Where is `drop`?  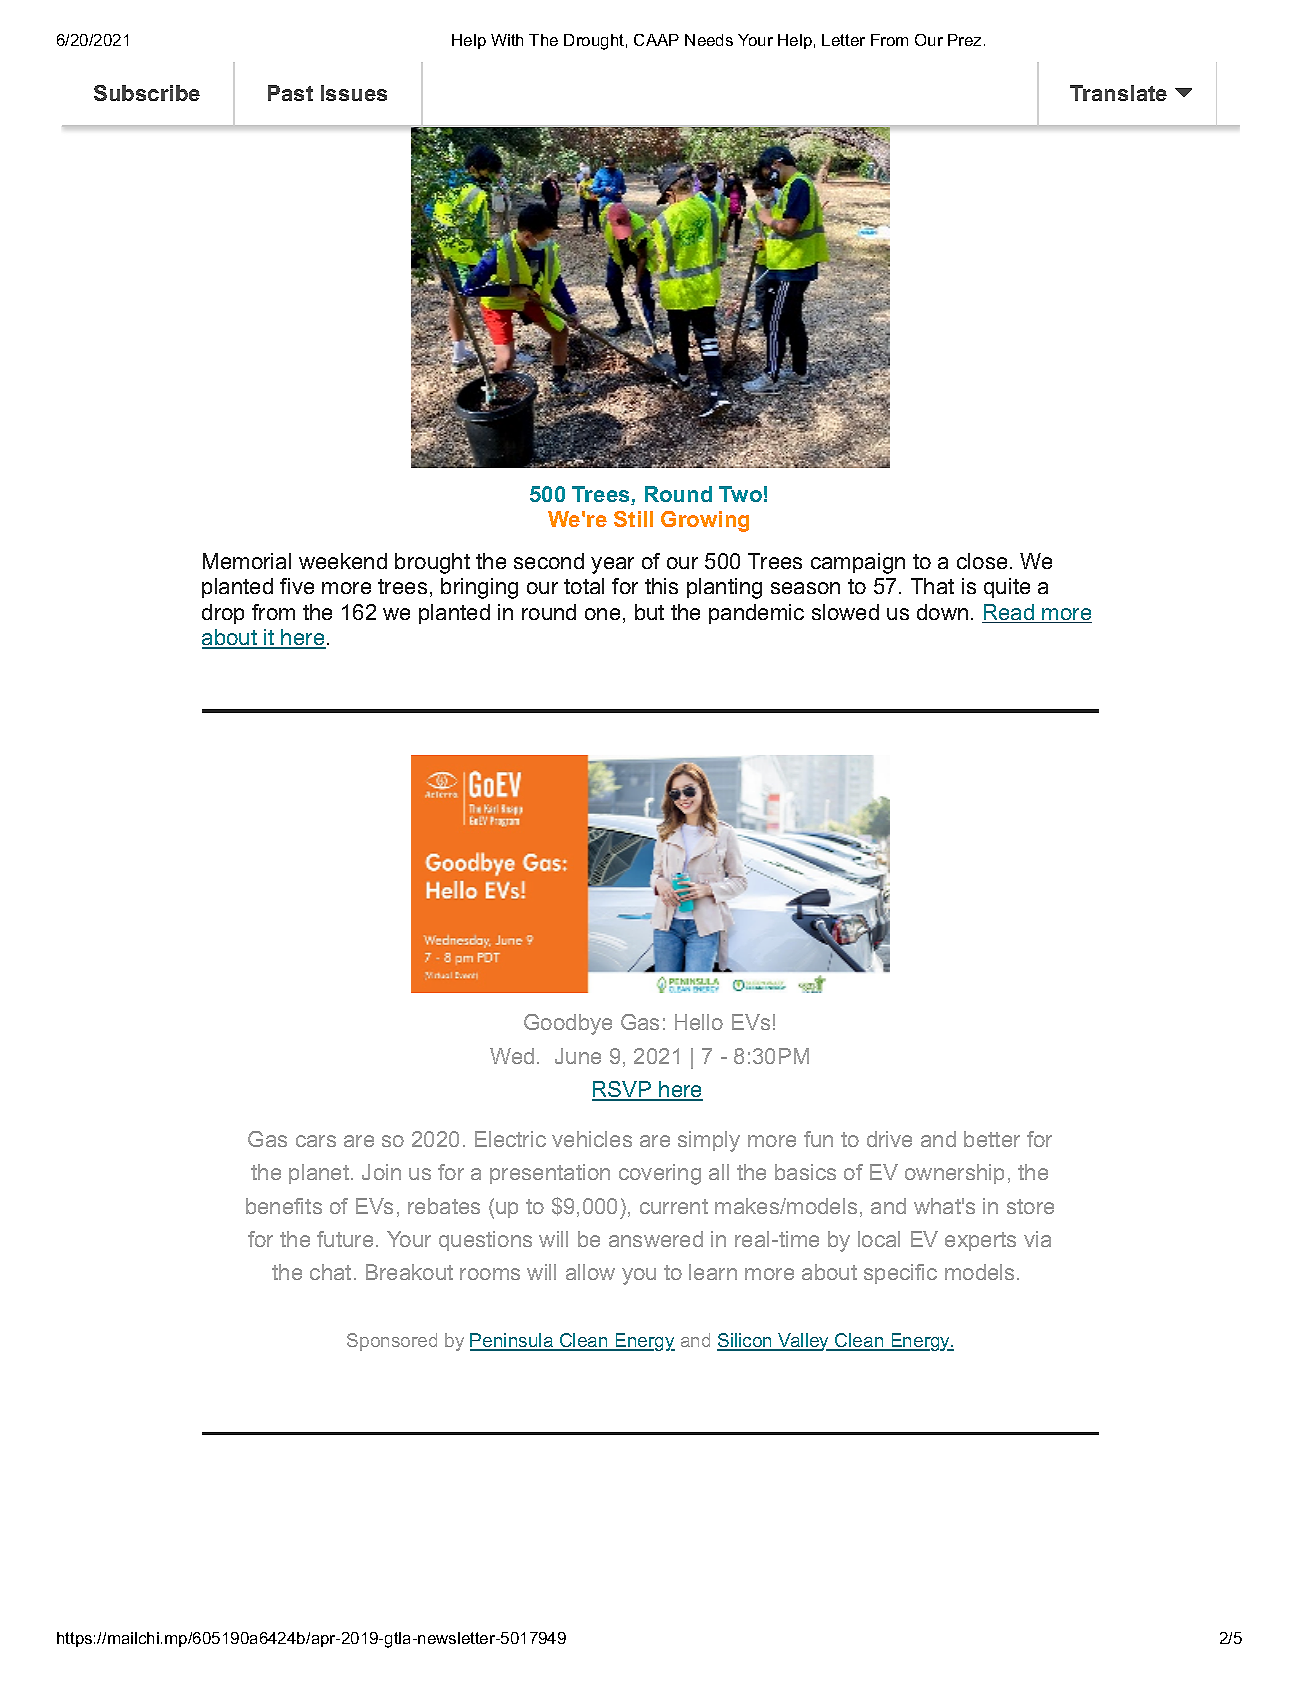 drop is located at coordinates (223, 614).
